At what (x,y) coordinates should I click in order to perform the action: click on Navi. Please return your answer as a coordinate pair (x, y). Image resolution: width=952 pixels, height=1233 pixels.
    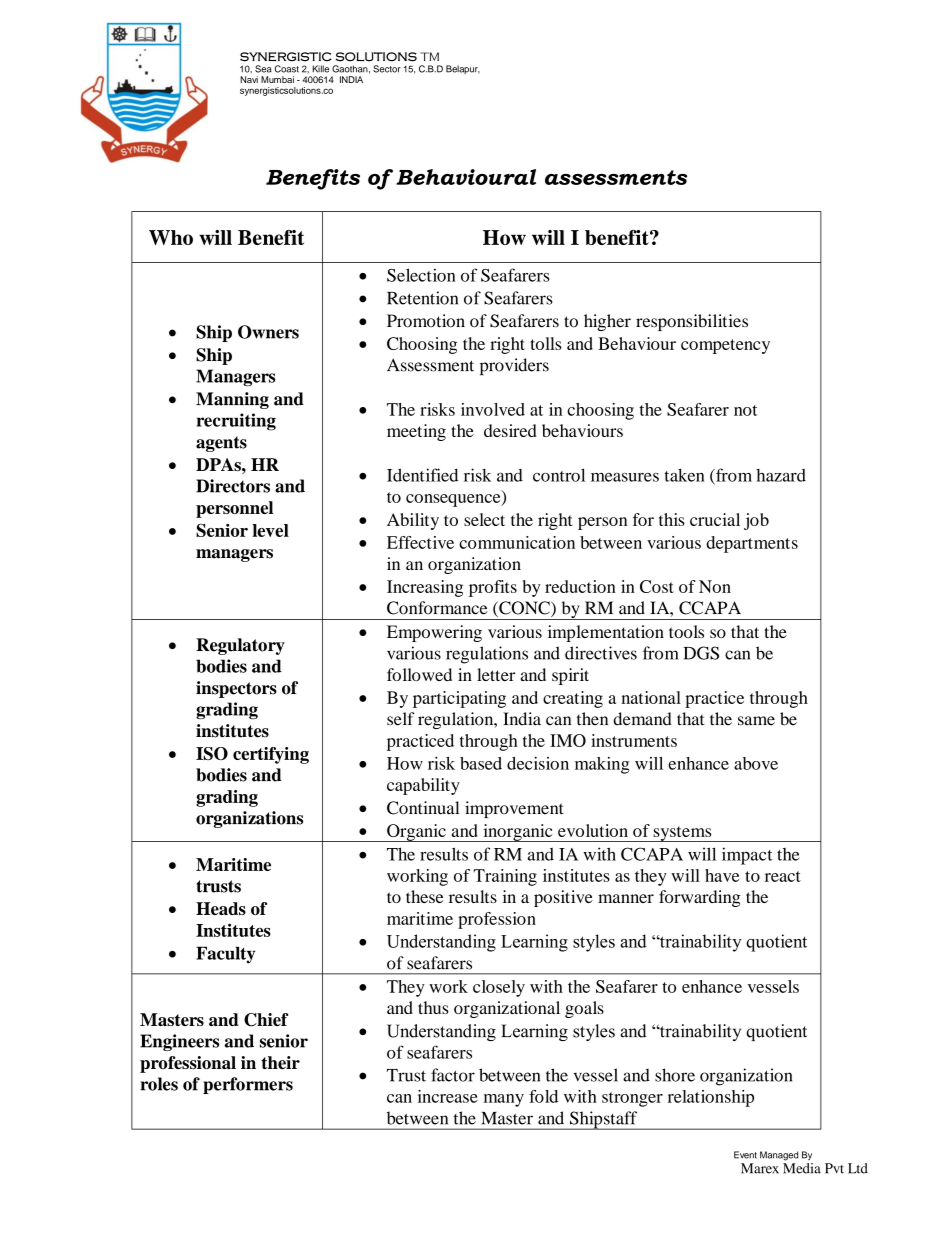
    Looking at the image, I should click on (249, 79).
